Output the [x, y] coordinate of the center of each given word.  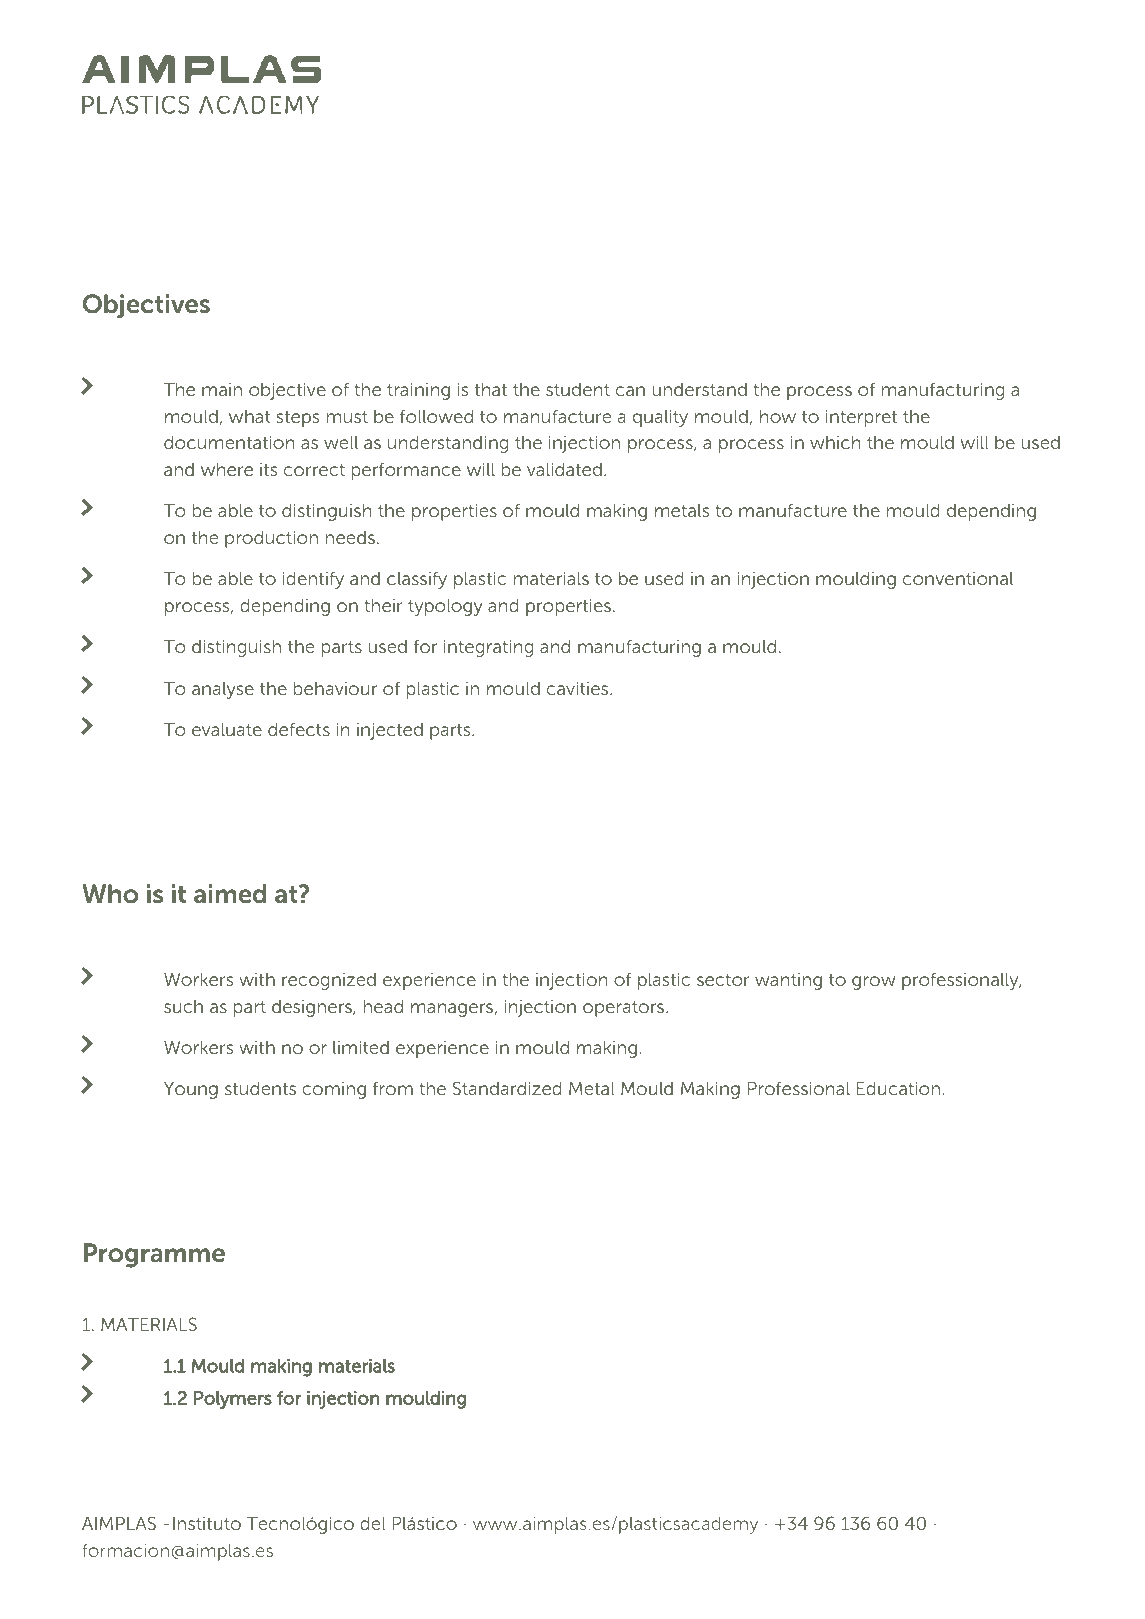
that [491, 389]
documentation [229, 442]
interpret [861, 418]
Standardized [507, 1088]
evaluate [227, 729]
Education [898, 1088]
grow [873, 983]
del [373, 1523]
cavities [579, 688]
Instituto [207, 1523]
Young [191, 1090]
